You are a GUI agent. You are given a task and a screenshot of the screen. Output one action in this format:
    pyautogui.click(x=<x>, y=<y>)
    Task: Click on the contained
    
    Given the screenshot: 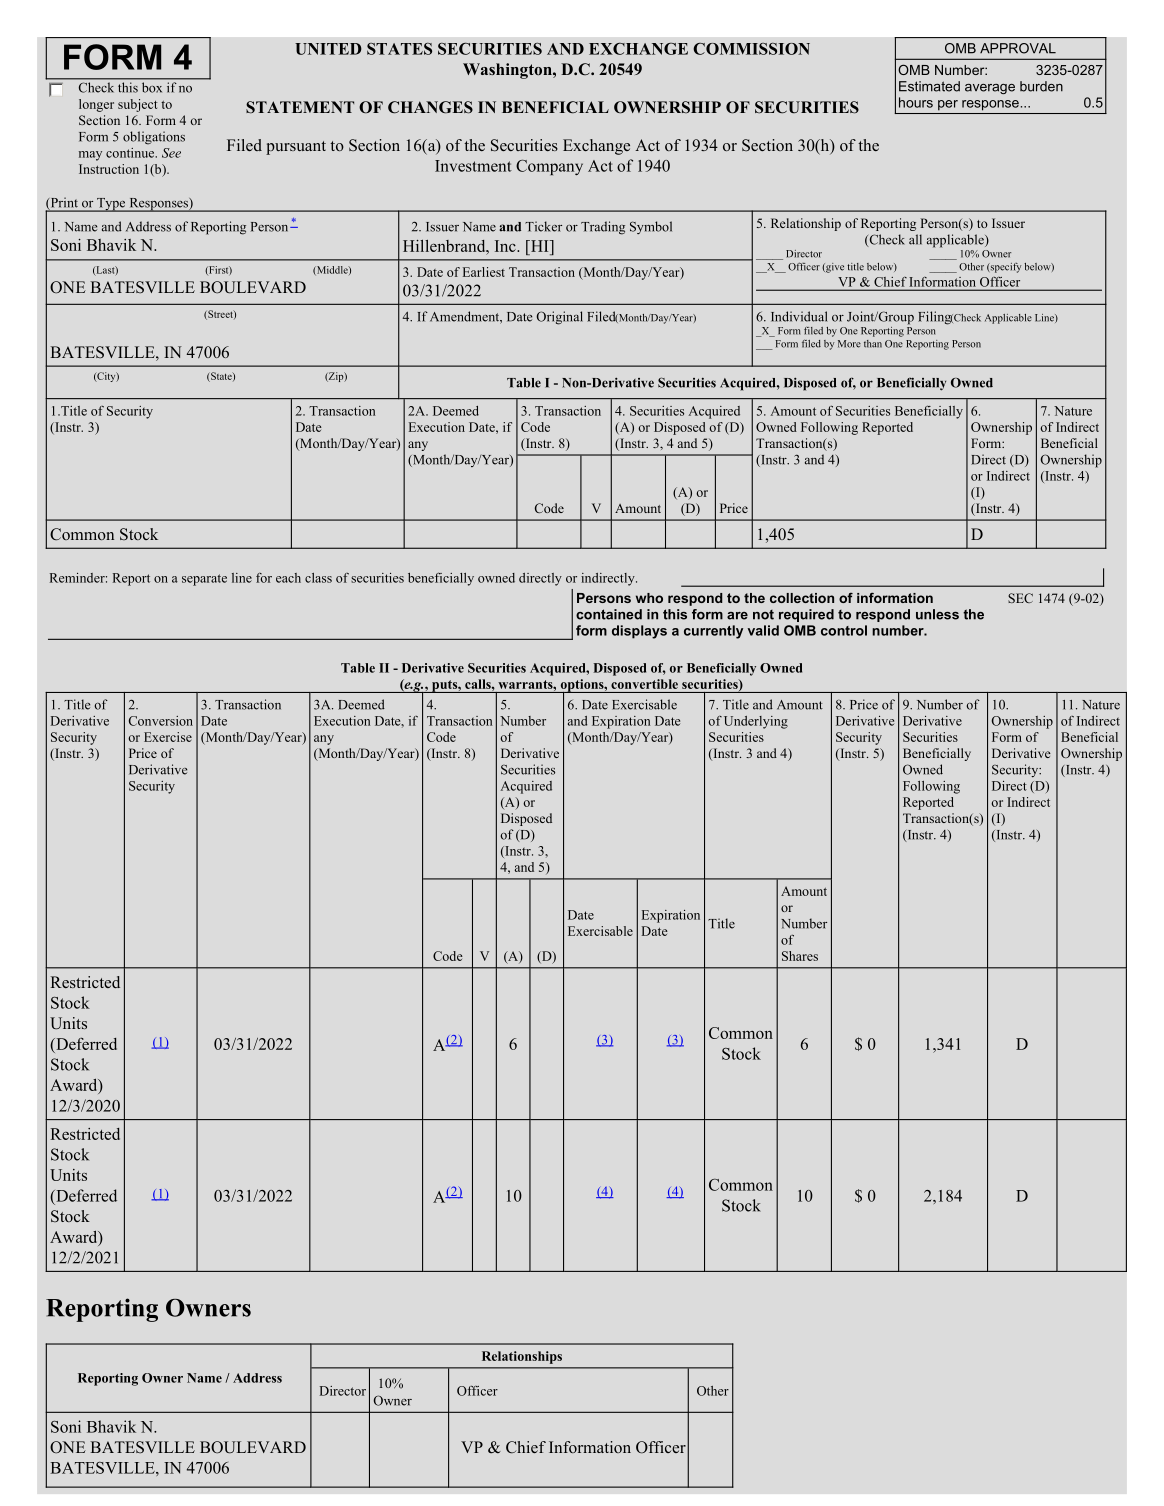 What is the action you would take?
    pyautogui.click(x=609, y=614)
